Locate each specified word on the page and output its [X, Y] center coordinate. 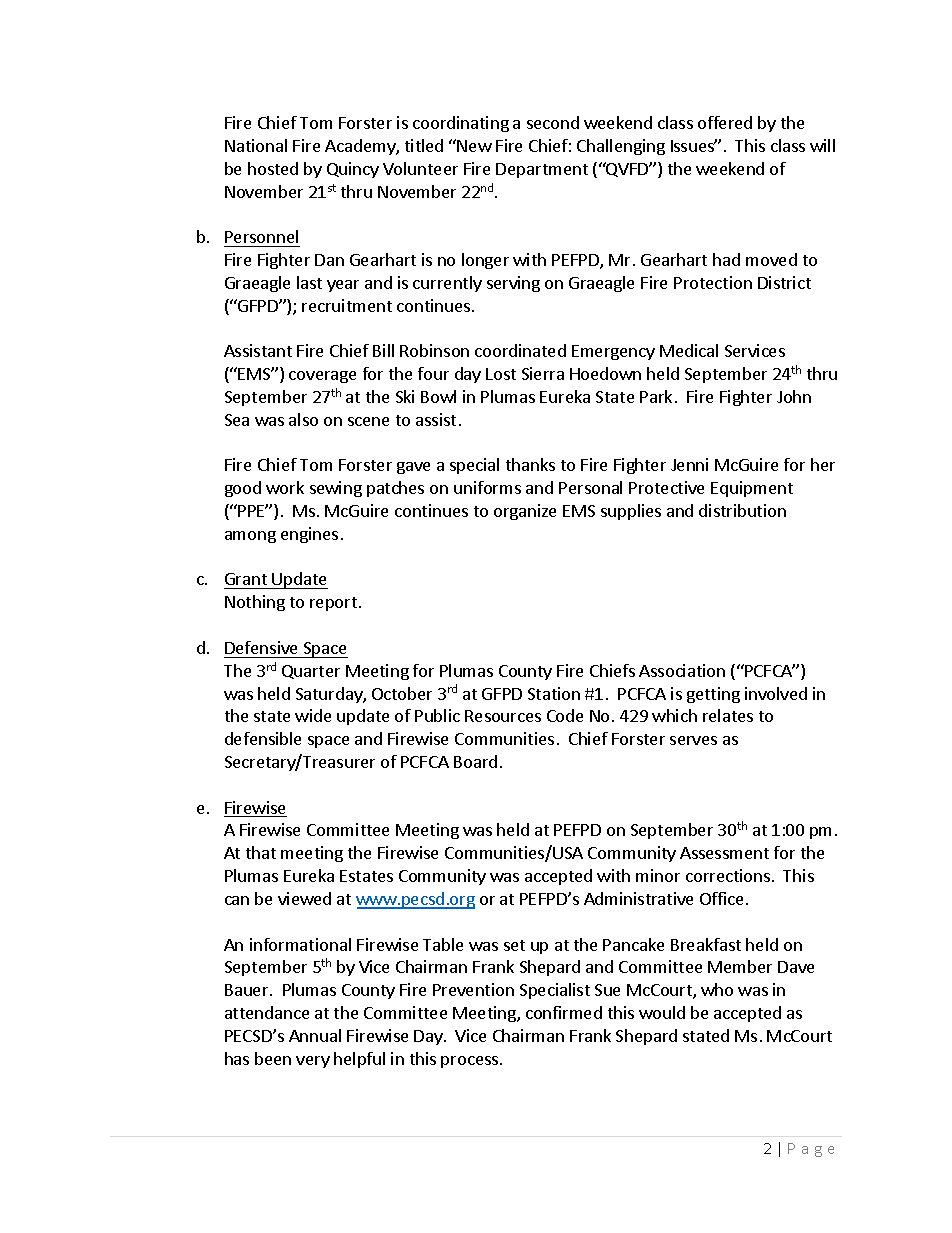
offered [725, 122]
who [717, 989]
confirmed [564, 1012]
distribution [742, 510]
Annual [315, 1035]
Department [542, 170]
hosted [273, 168]
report [335, 604]
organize [525, 512]
